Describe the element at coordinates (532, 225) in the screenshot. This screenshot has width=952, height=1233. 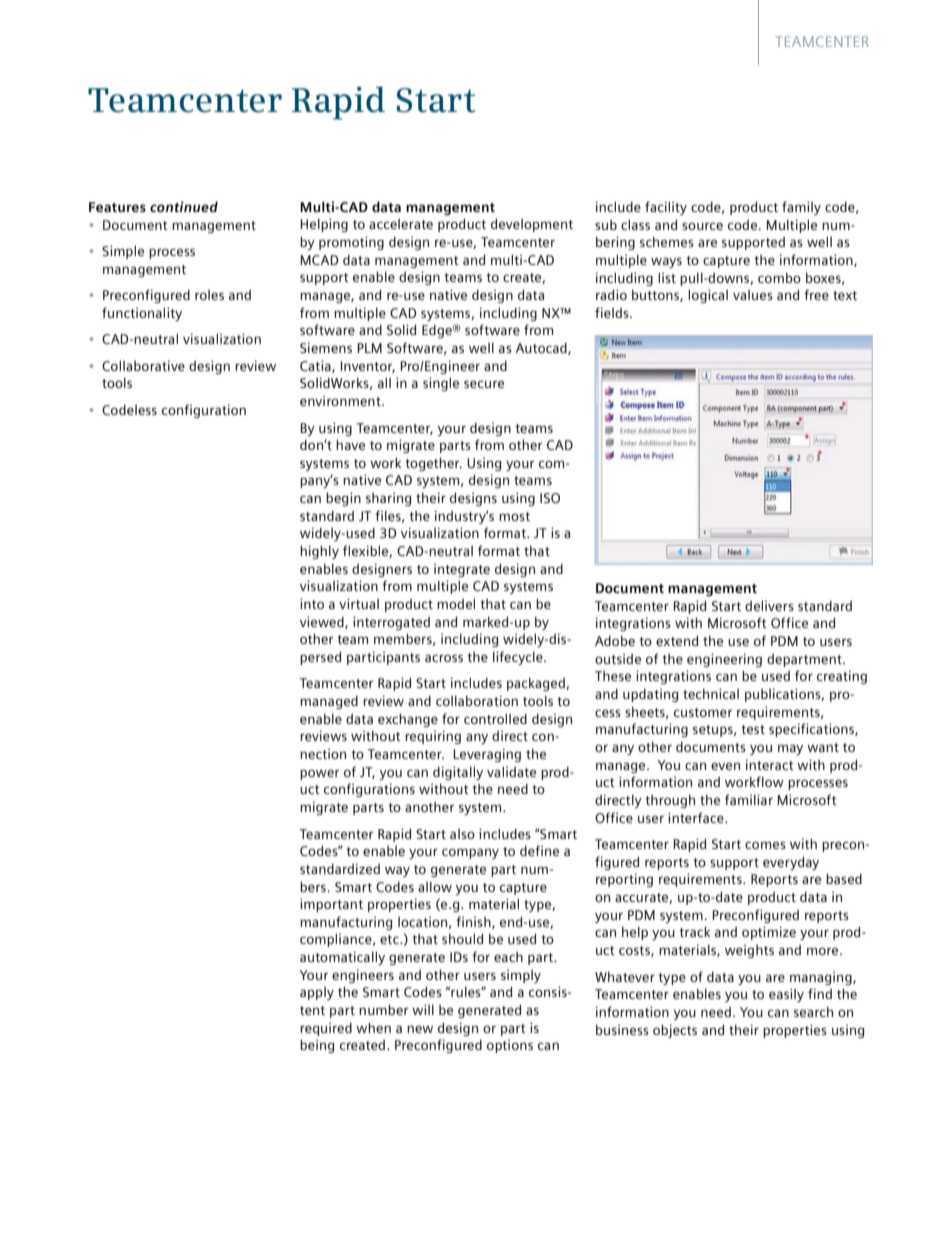
I see `development` at that location.
